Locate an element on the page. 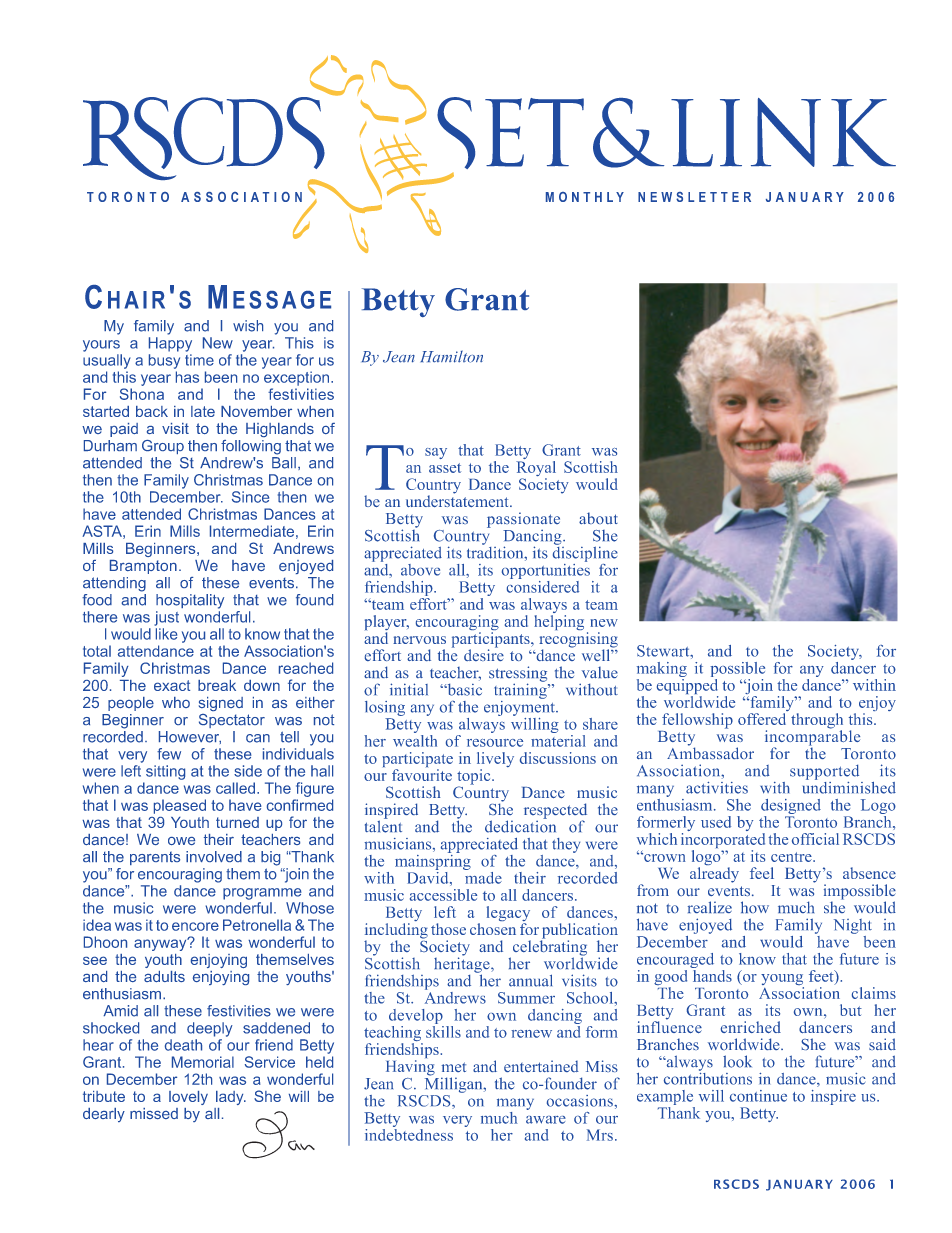 The height and width of the image is (1233, 952). continue is located at coordinates (758, 1096).
